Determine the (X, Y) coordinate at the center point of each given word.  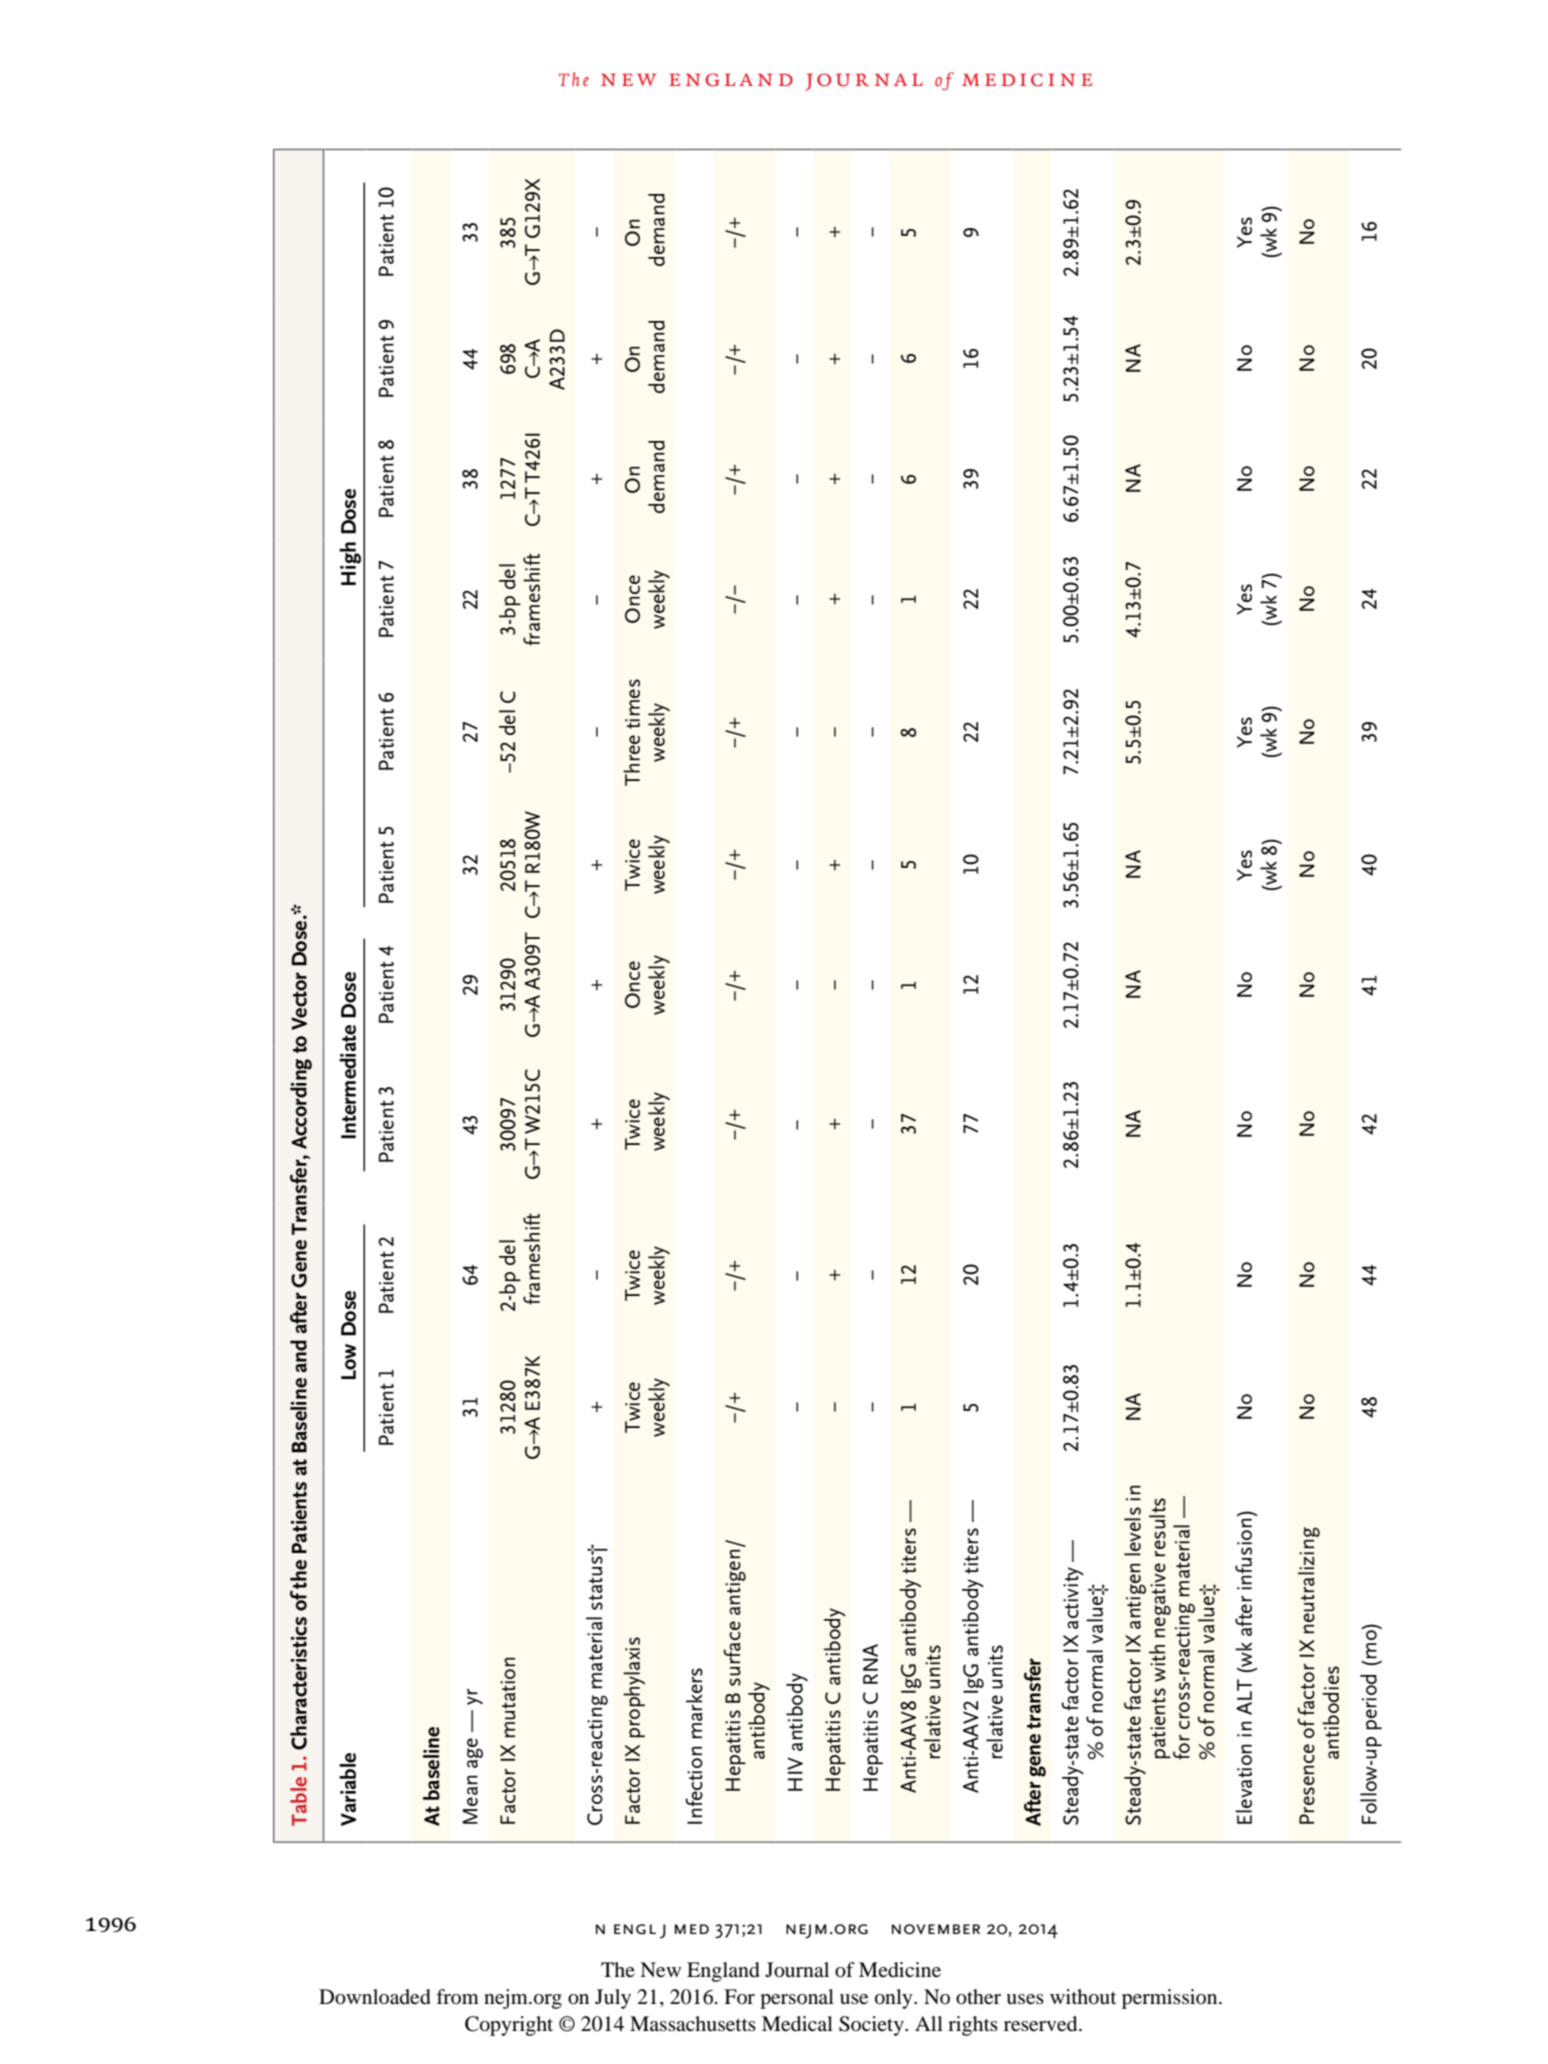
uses (1025, 1999)
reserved (1042, 2024)
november (936, 1929)
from (457, 1996)
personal (797, 1999)
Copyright (509, 2026)
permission (1171, 1999)
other (978, 1997)
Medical (797, 2024)
